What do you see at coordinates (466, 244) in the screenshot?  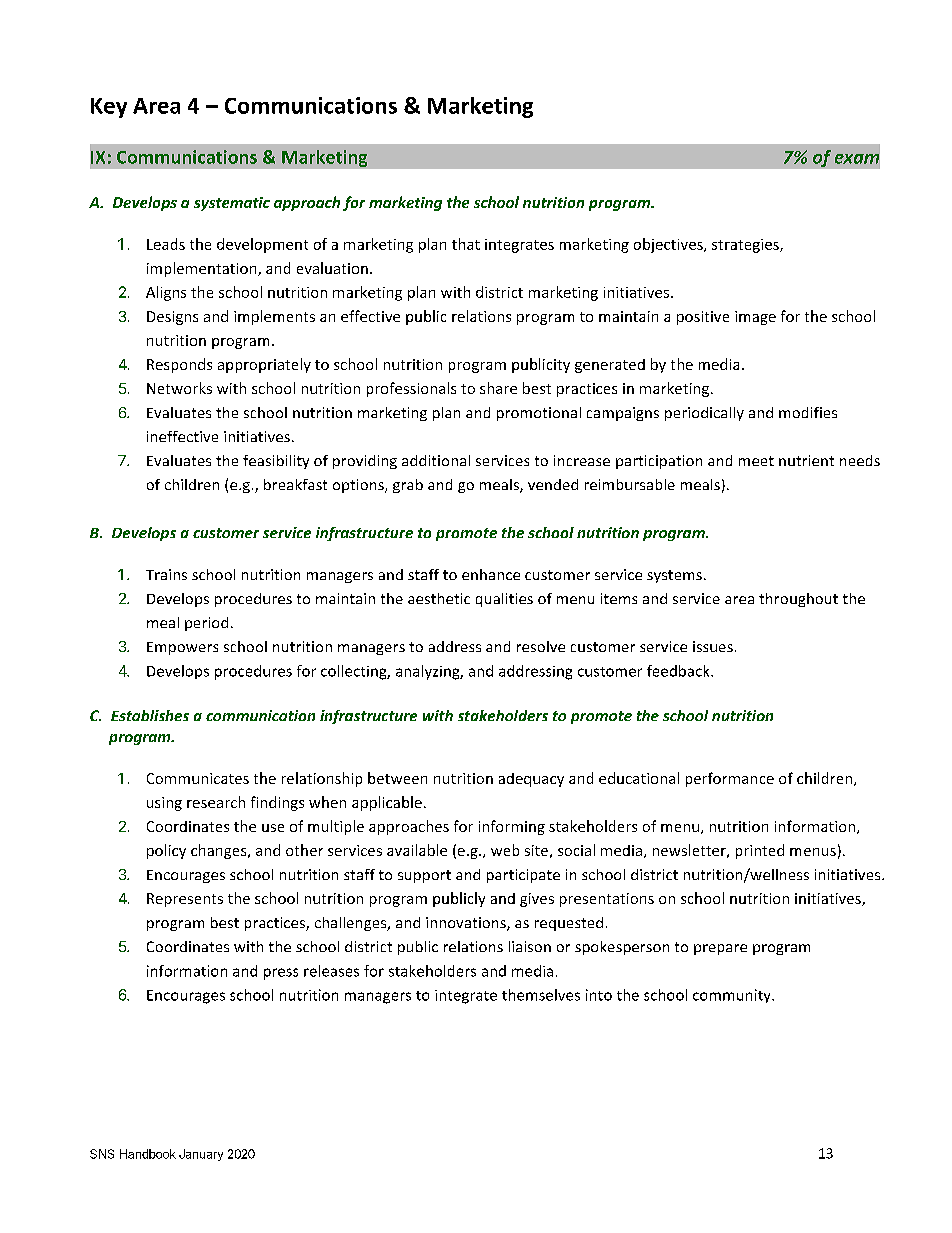 I see `that` at bounding box center [466, 244].
